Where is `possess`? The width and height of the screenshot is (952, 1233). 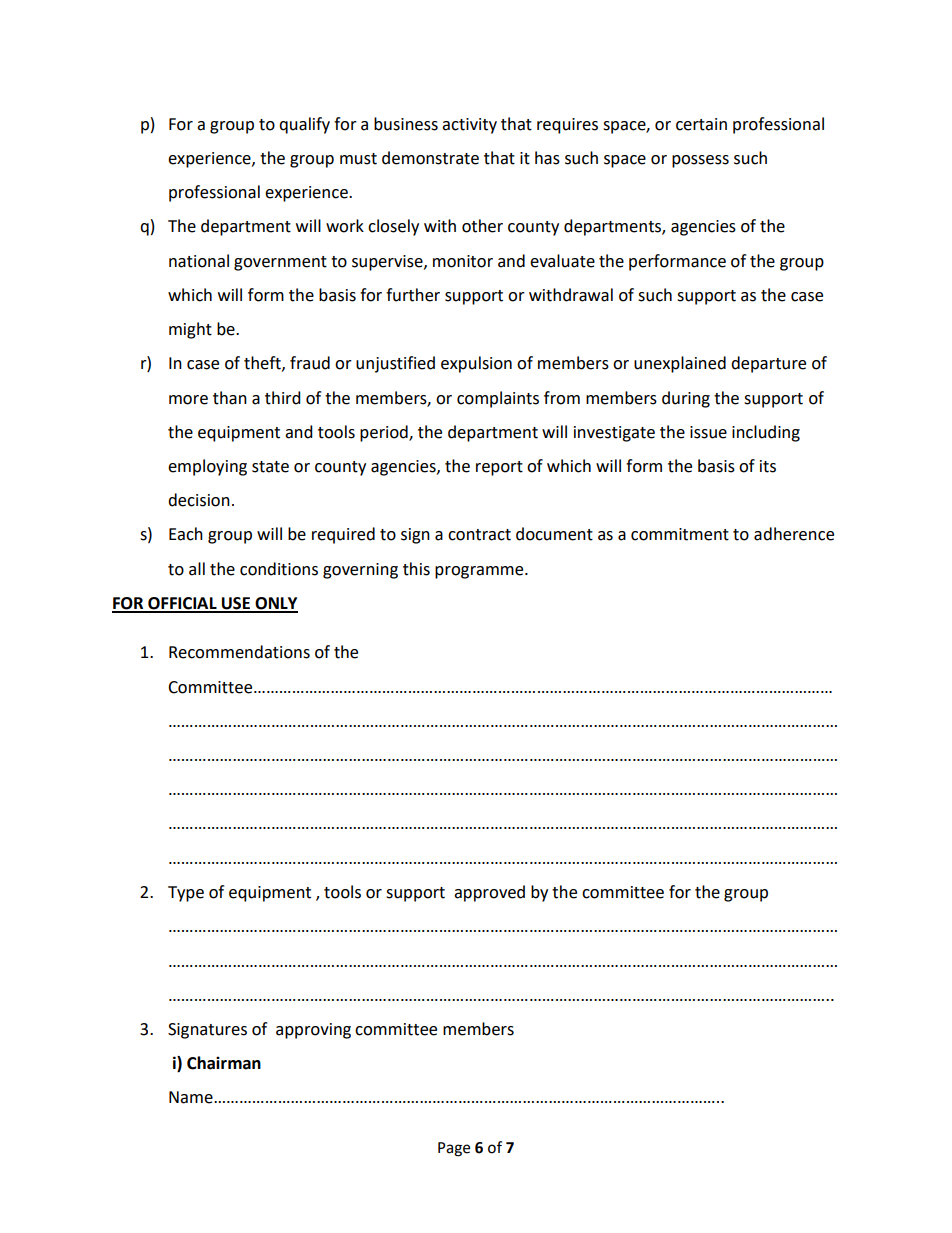 possess is located at coordinates (700, 161).
